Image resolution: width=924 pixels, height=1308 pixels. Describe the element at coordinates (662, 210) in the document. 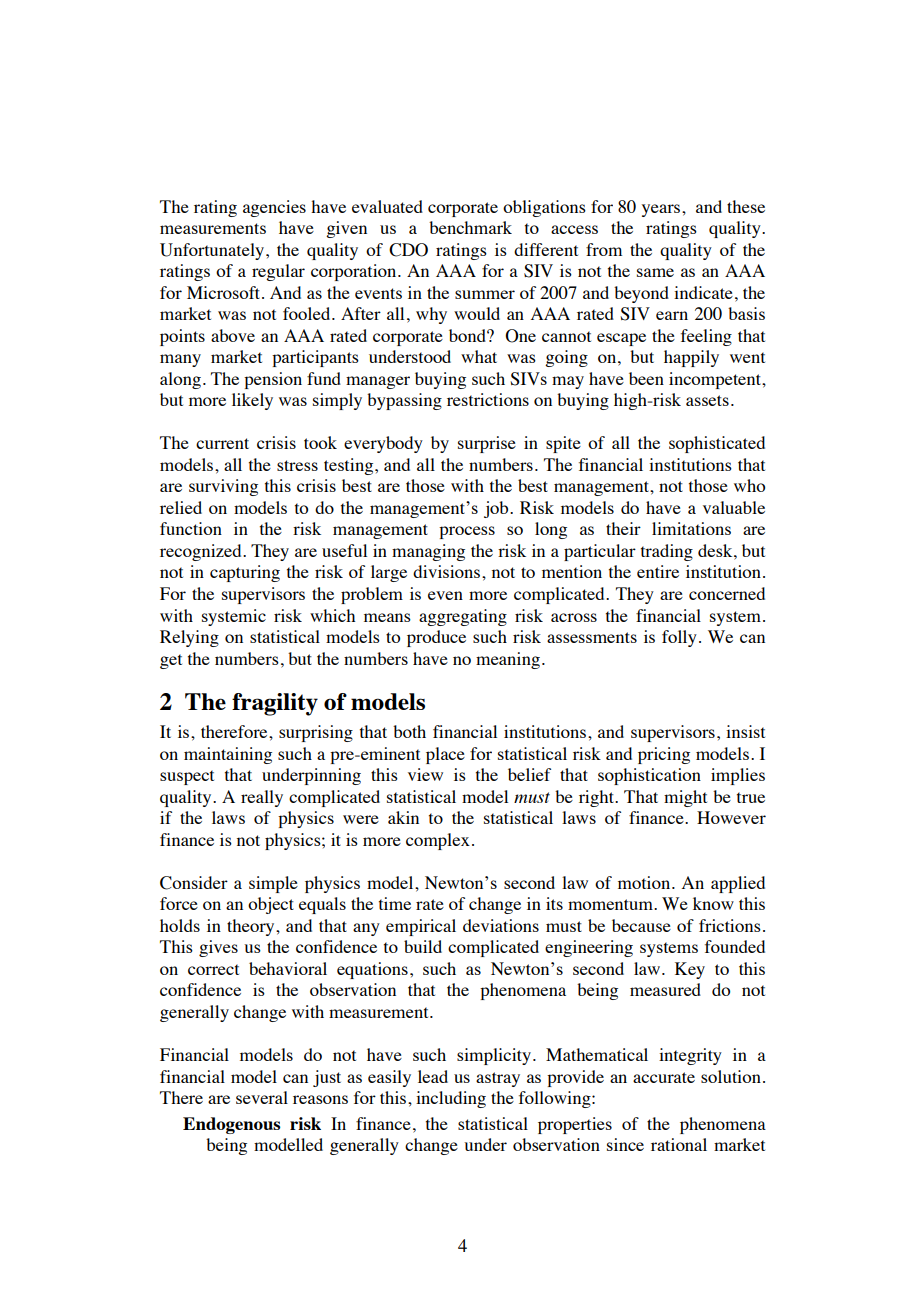

I see `years` at that location.
